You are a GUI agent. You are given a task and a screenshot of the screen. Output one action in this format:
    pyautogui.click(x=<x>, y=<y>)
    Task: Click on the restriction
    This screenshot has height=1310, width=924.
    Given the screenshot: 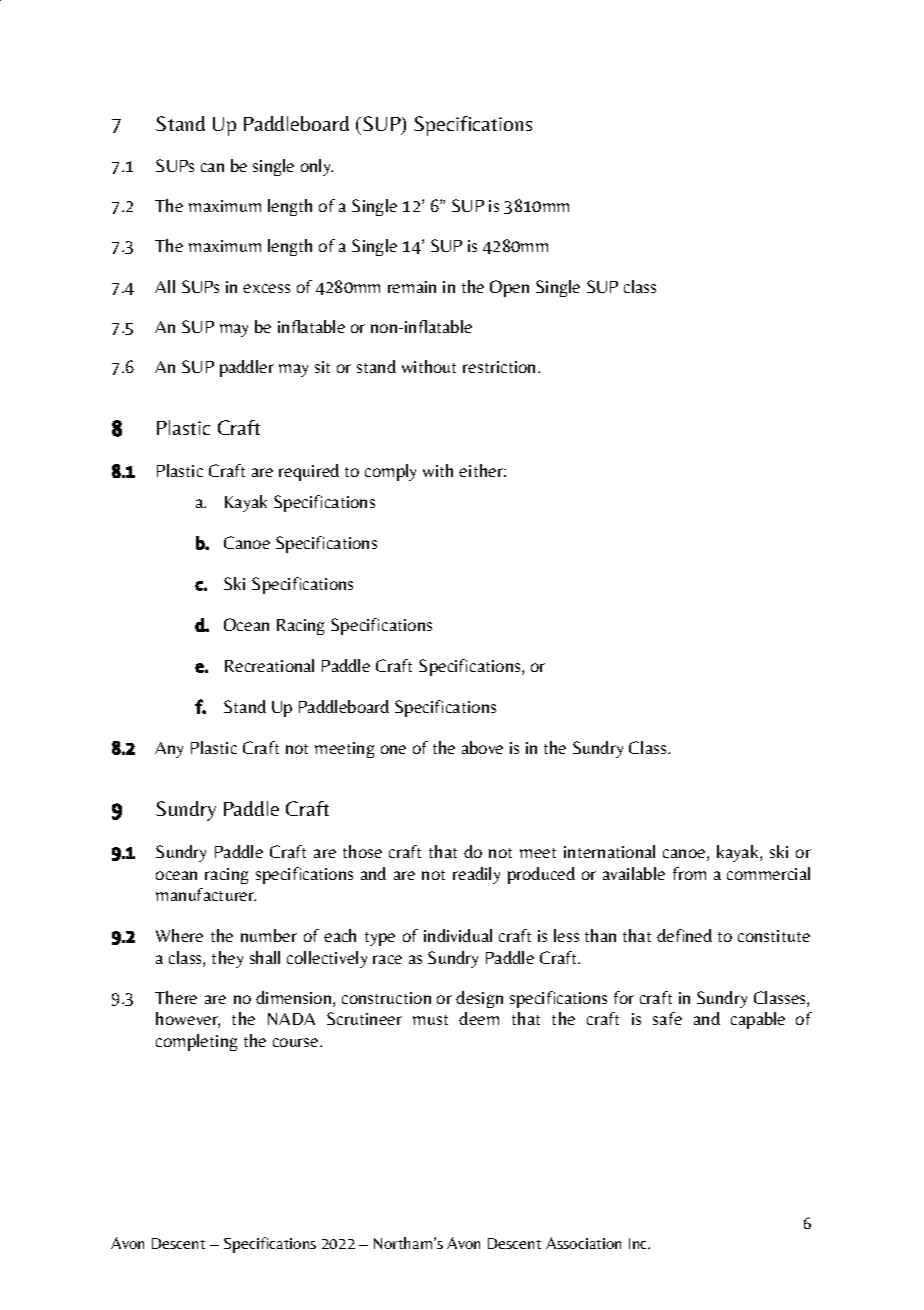 What is the action you would take?
    pyautogui.click(x=499, y=367)
